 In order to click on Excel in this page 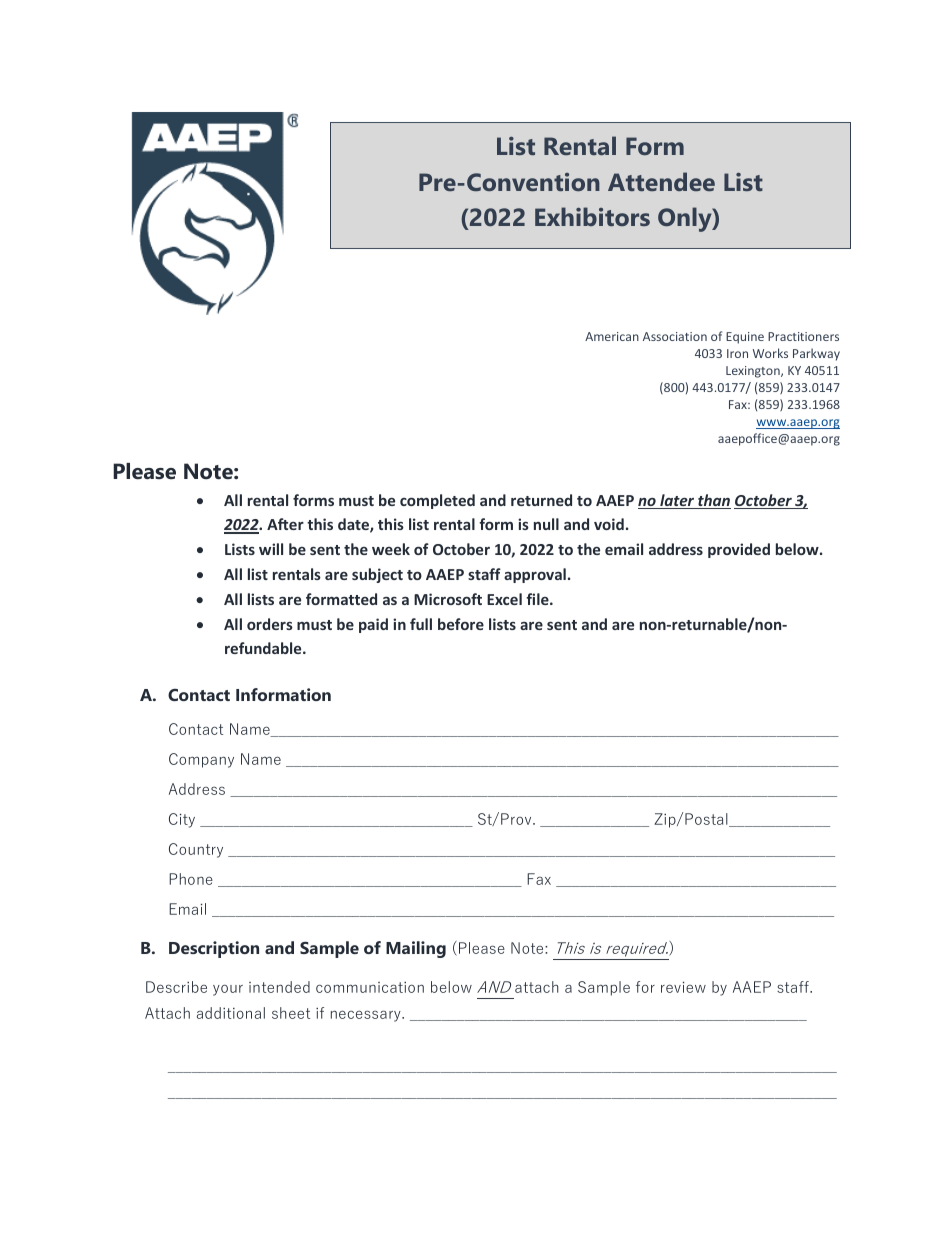, I will do `click(504, 599)`.
